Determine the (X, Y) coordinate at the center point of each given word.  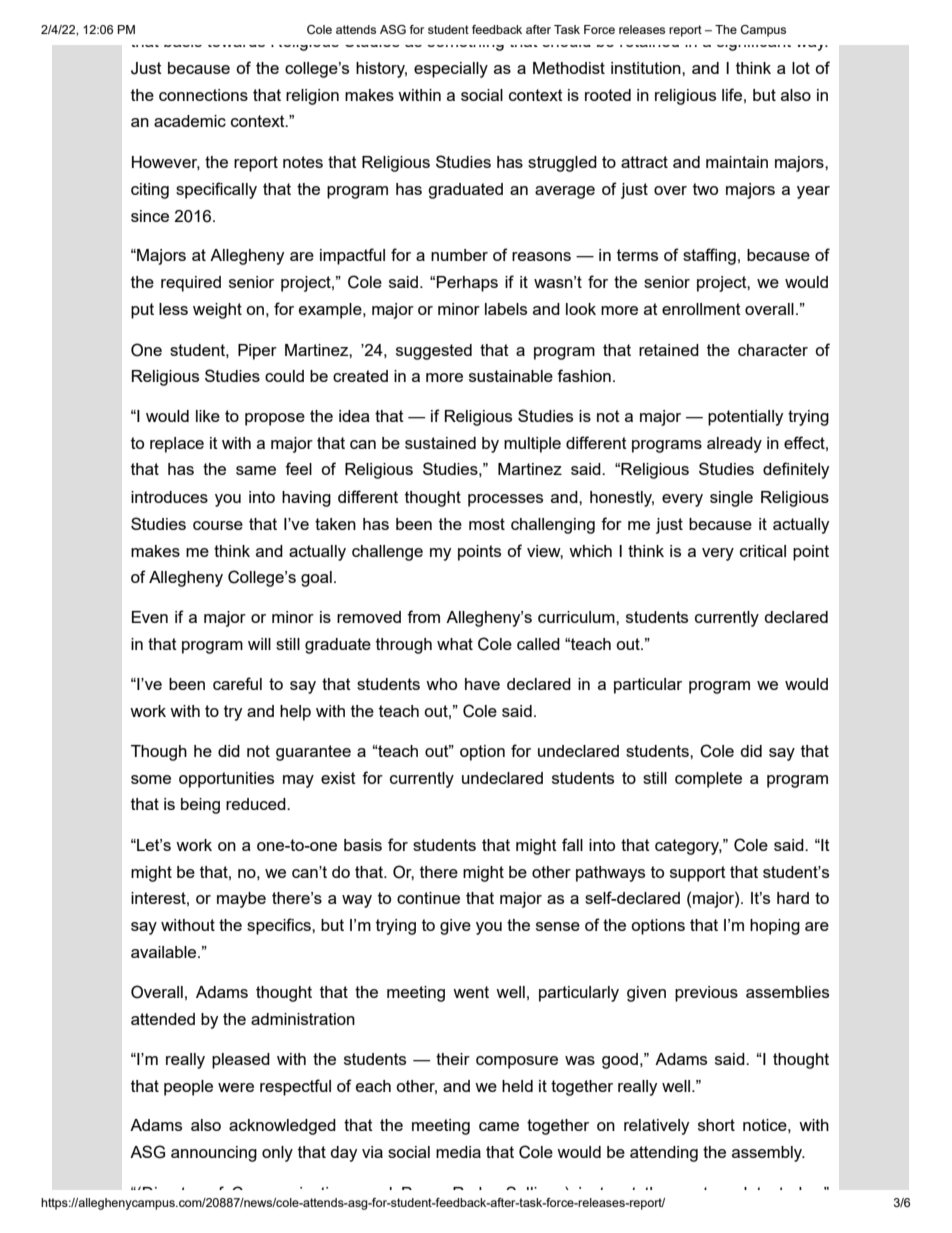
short (716, 1125)
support (698, 874)
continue (428, 898)
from (423, 616)
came (499, 1126)
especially (451, 70)
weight (217, 311)
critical (763, 551)
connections (203, 95)
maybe (241, 900)
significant (754, 41)
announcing (214, 1154)
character (773, 350)
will (259, 644)
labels (506, 309)
